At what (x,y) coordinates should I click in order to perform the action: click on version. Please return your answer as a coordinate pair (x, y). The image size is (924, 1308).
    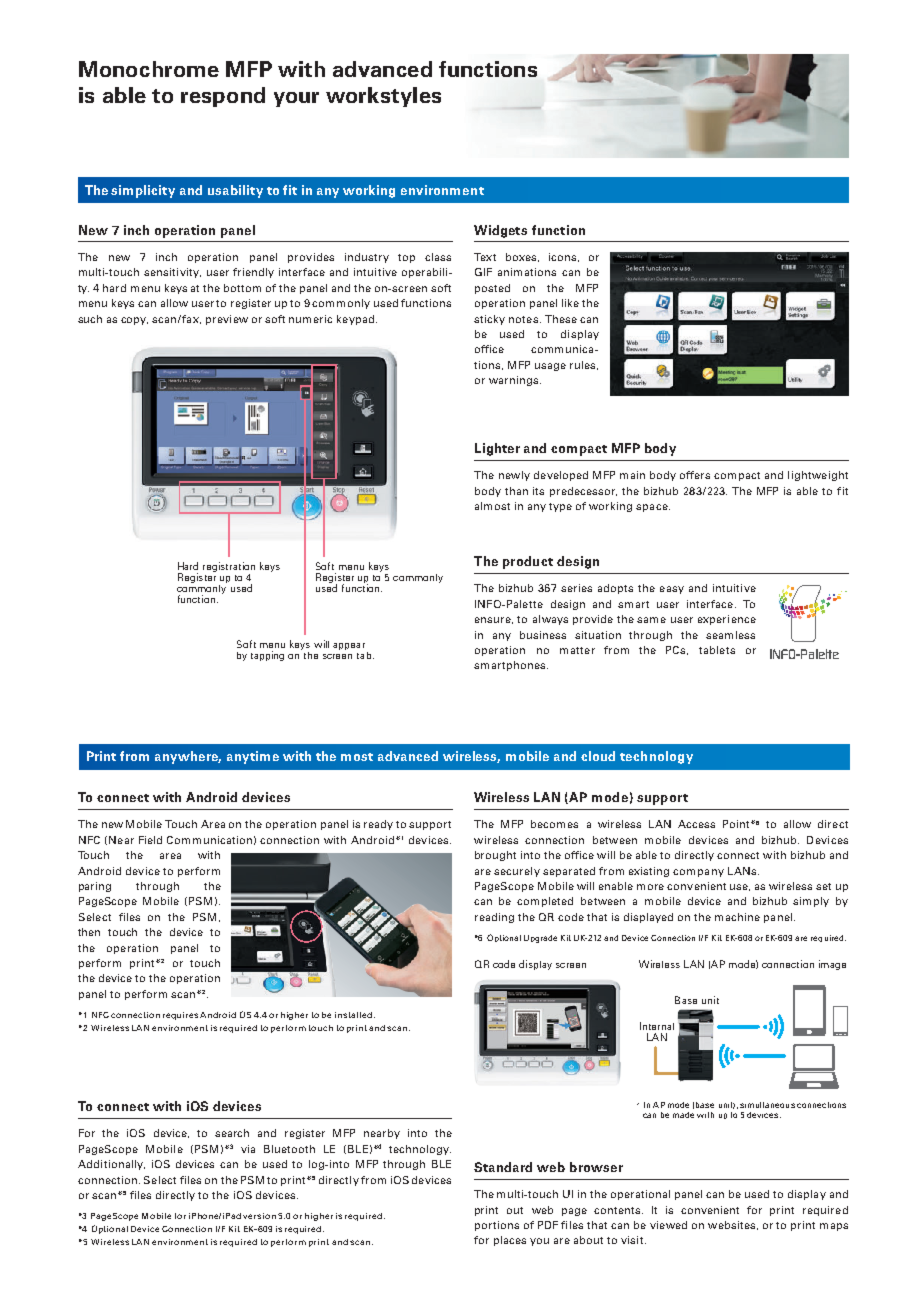
    Looking at the image, I should click on (259, 1216).
